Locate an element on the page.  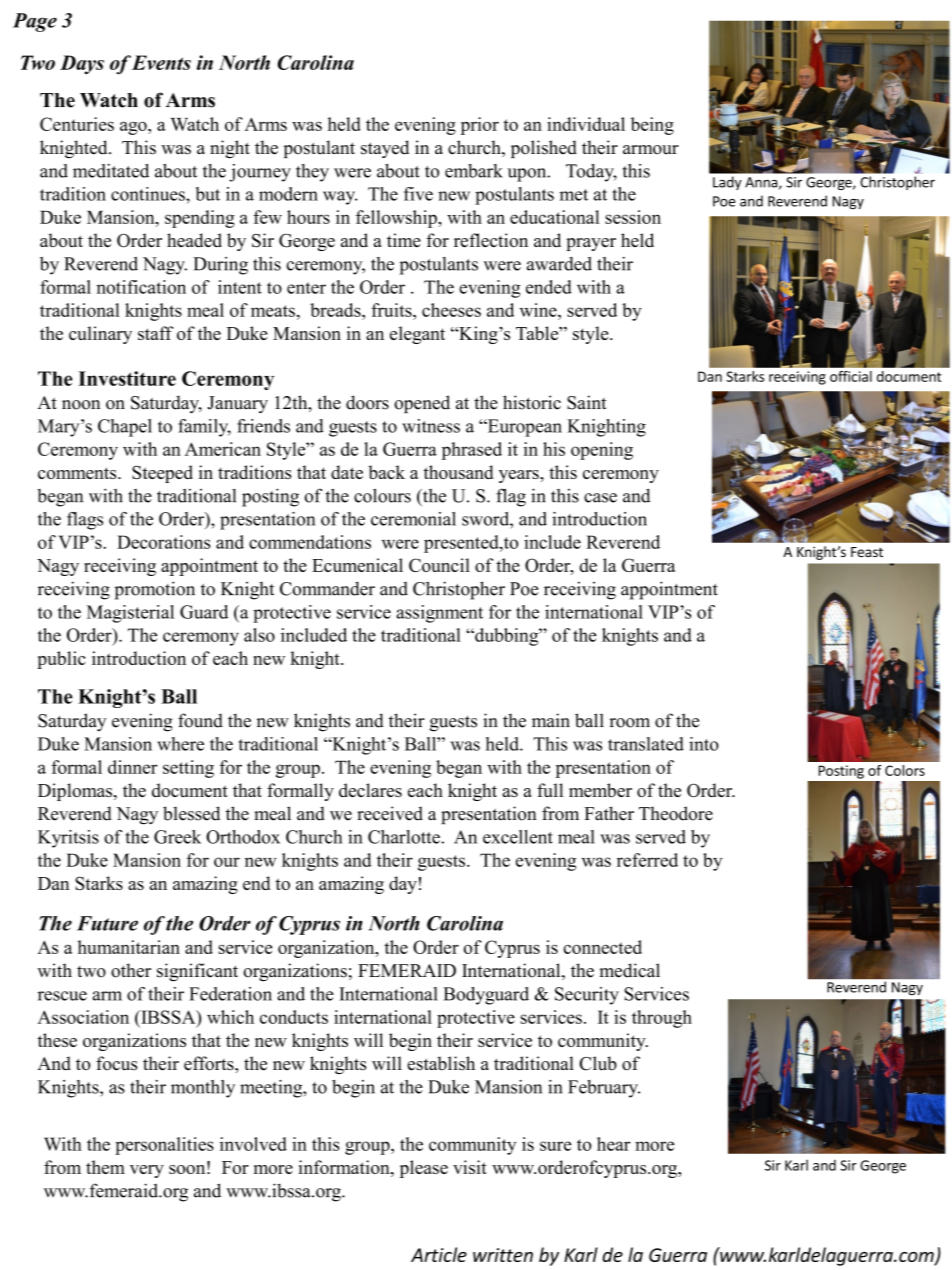
being is located at coordinates (652, 126).
